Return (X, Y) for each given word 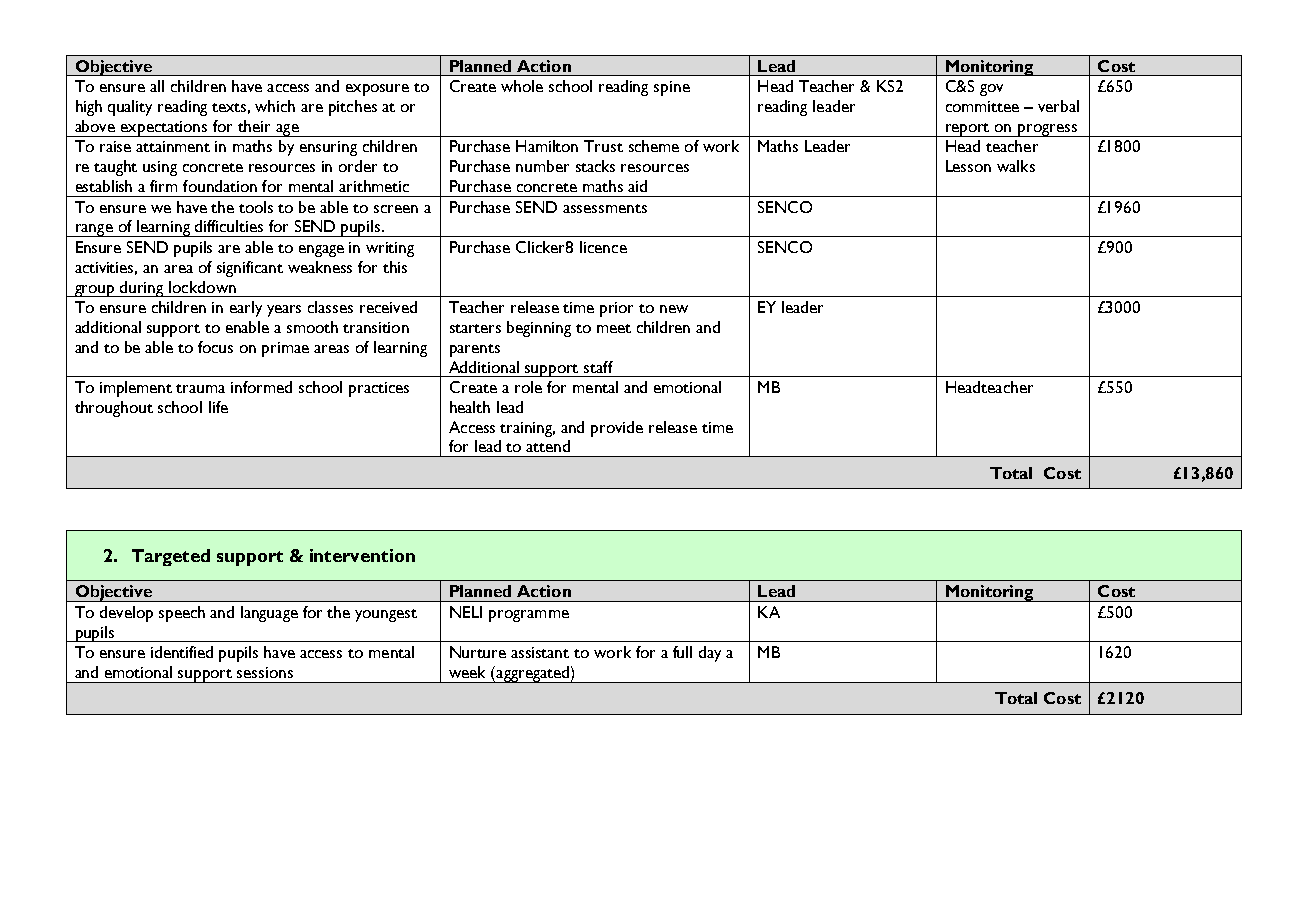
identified (182, 652)
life (218, 407)
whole (522, 86)
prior (616, 309)
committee (982, 106)
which (275, 106)
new (674, 309)
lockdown (202, 287)
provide (617, 429)
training (527, 429)
